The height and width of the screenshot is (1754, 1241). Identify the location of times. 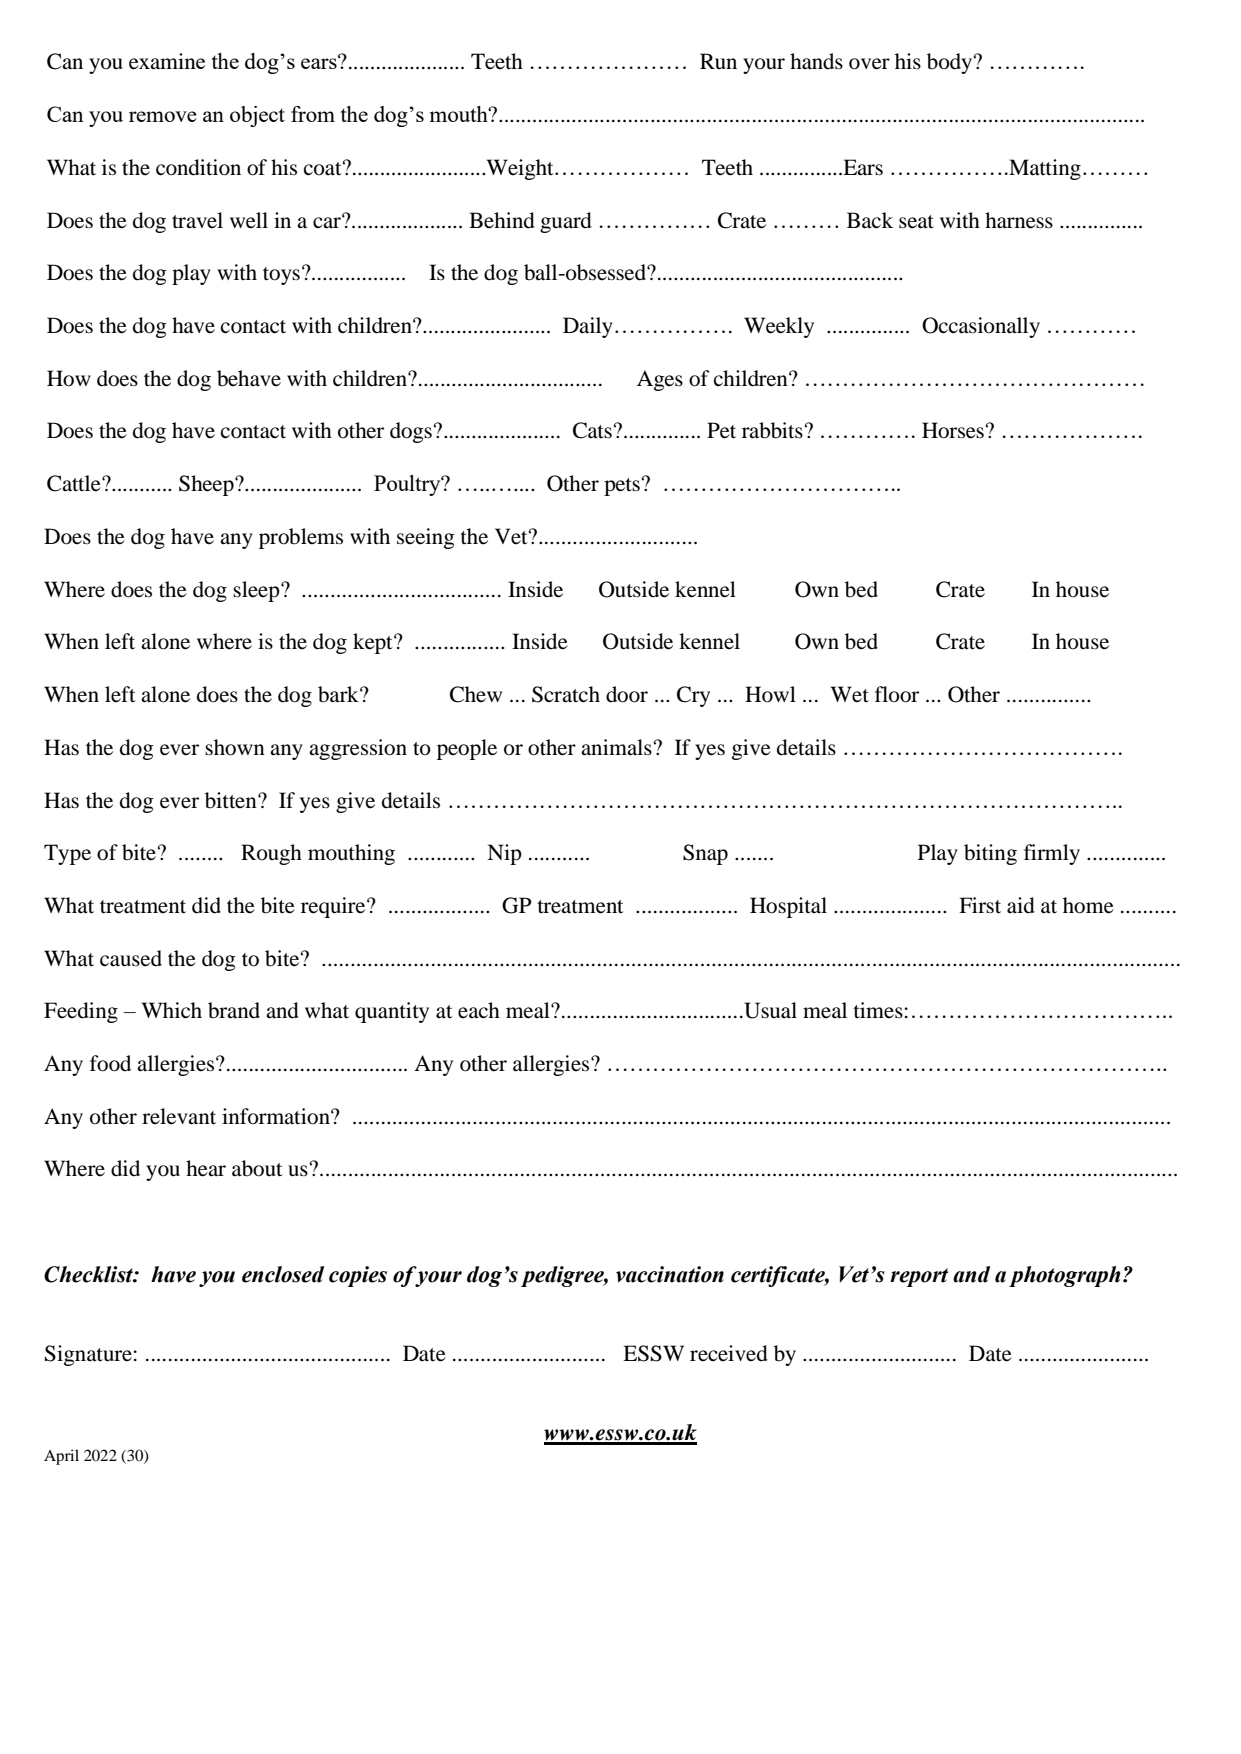
(879, 1010).
